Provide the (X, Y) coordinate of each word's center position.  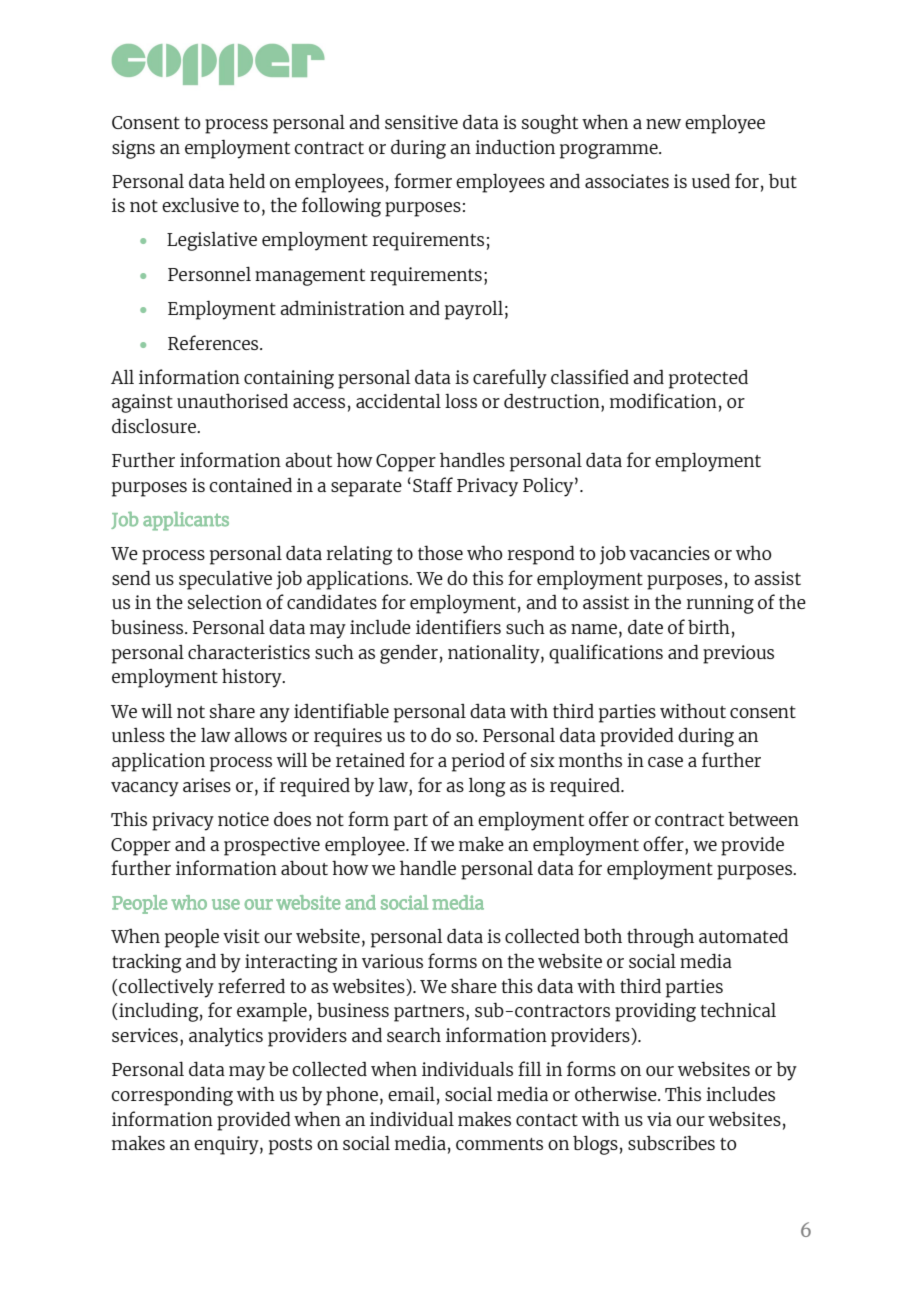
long (487, 787)
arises (207, 785)
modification (663, 400)
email (411, 1094)
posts (290, 1146)
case (665, 762)
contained (250, 485)
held (247, 180)
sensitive (421, 122)
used (711, 181)
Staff (433, 484)
